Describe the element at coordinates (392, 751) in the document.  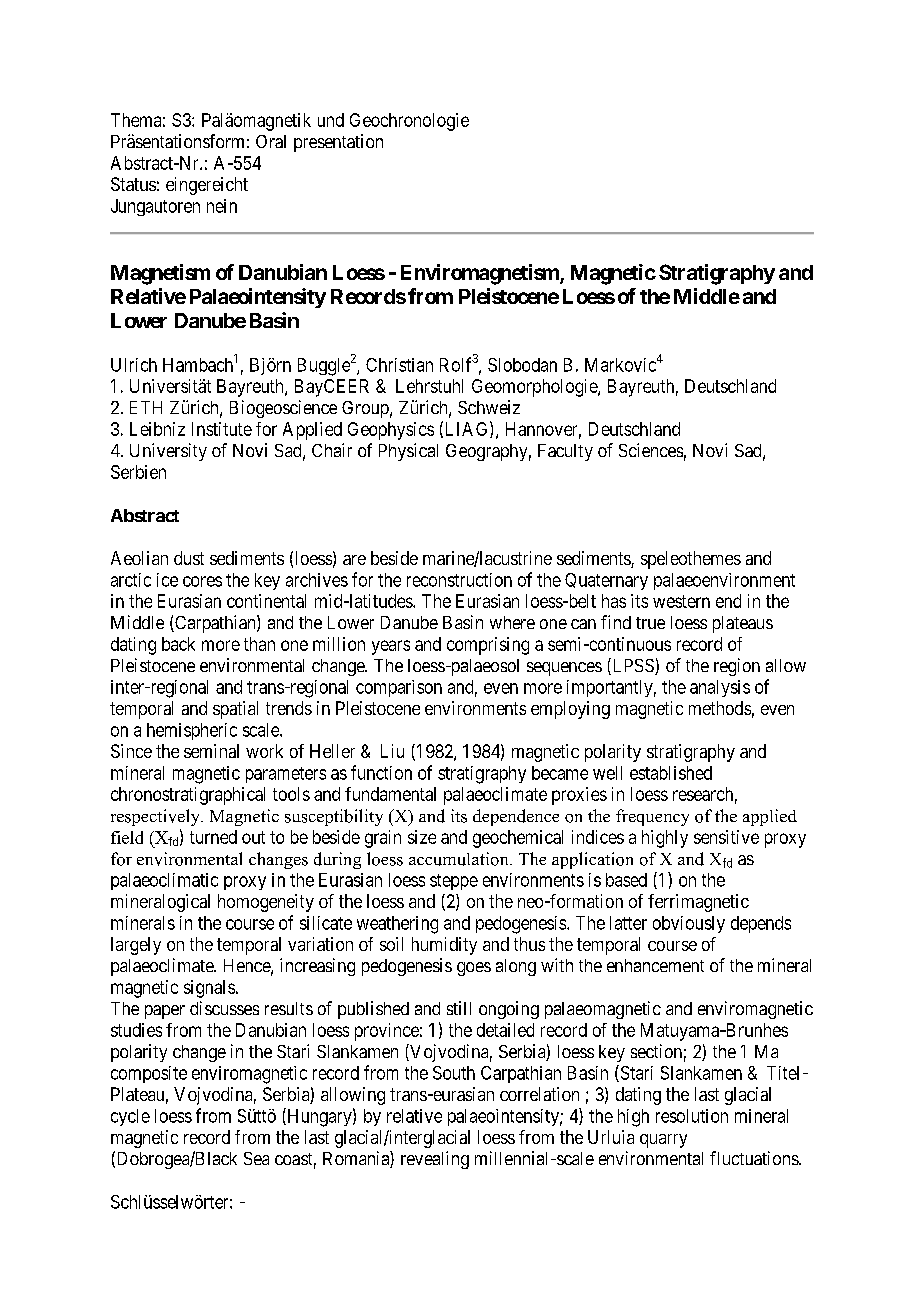
I see `Liu` at that location.
